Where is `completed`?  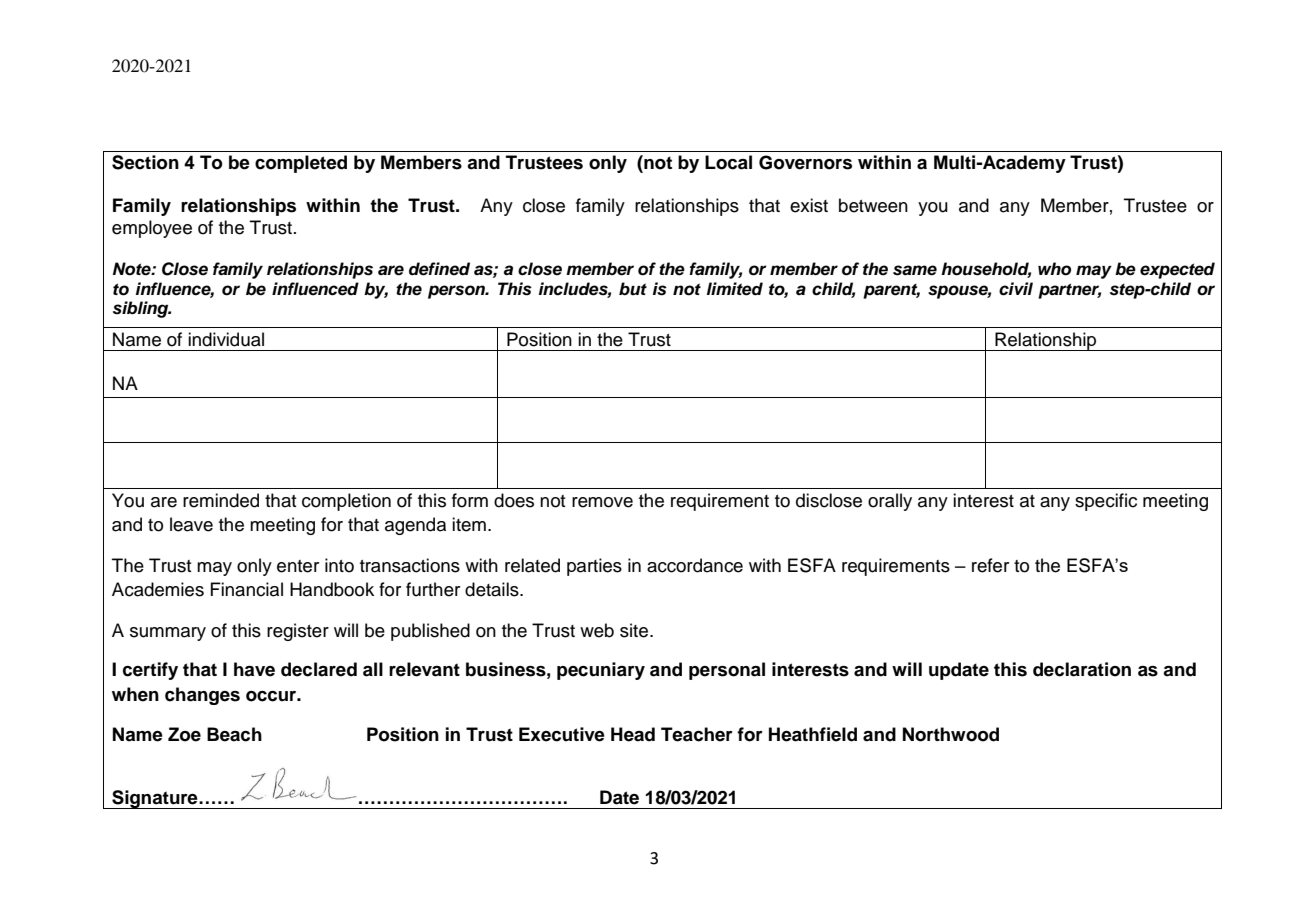
completed is located at coordinates (301, 164).
